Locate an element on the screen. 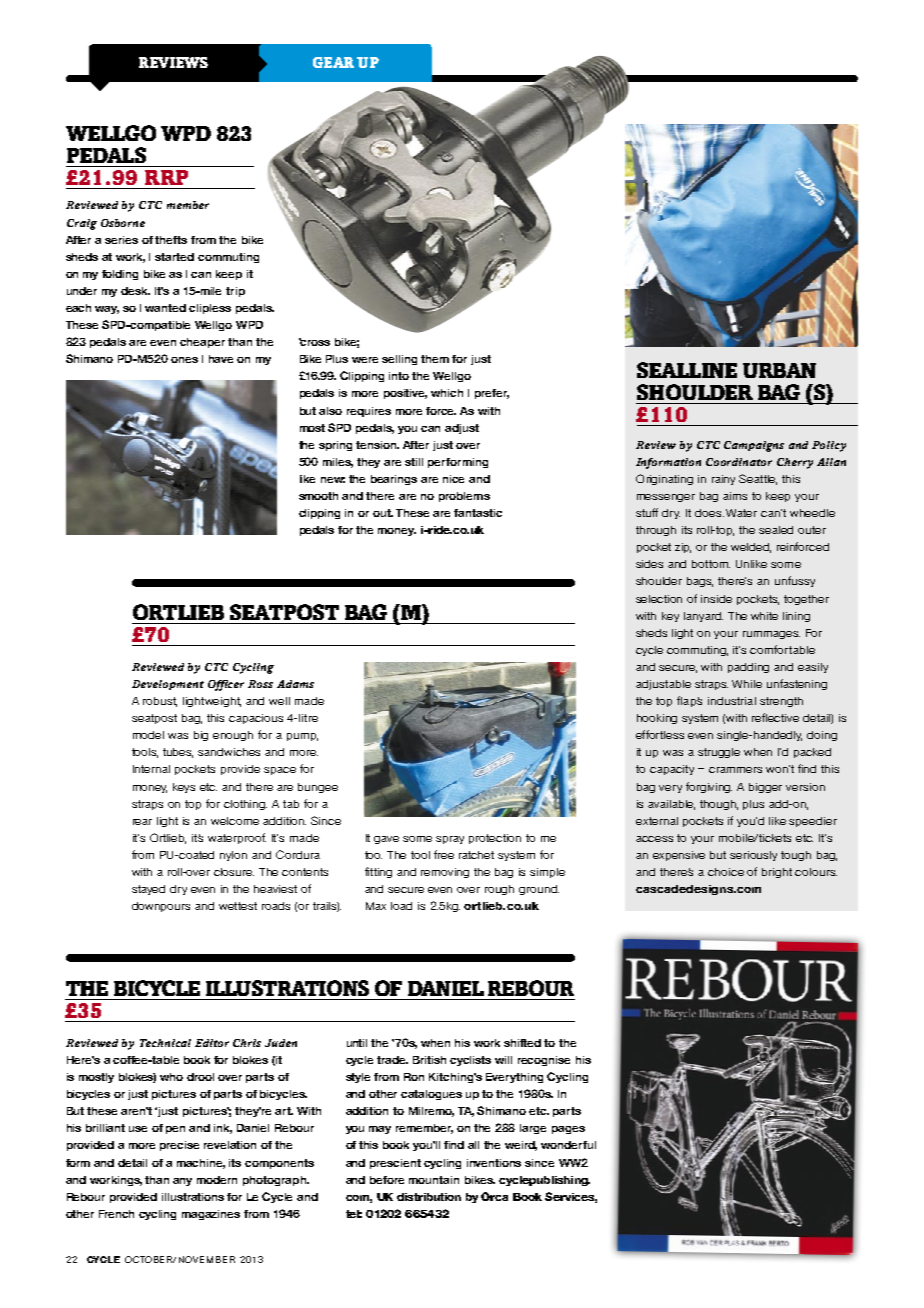  trip is located at coordinates (235, 292).
